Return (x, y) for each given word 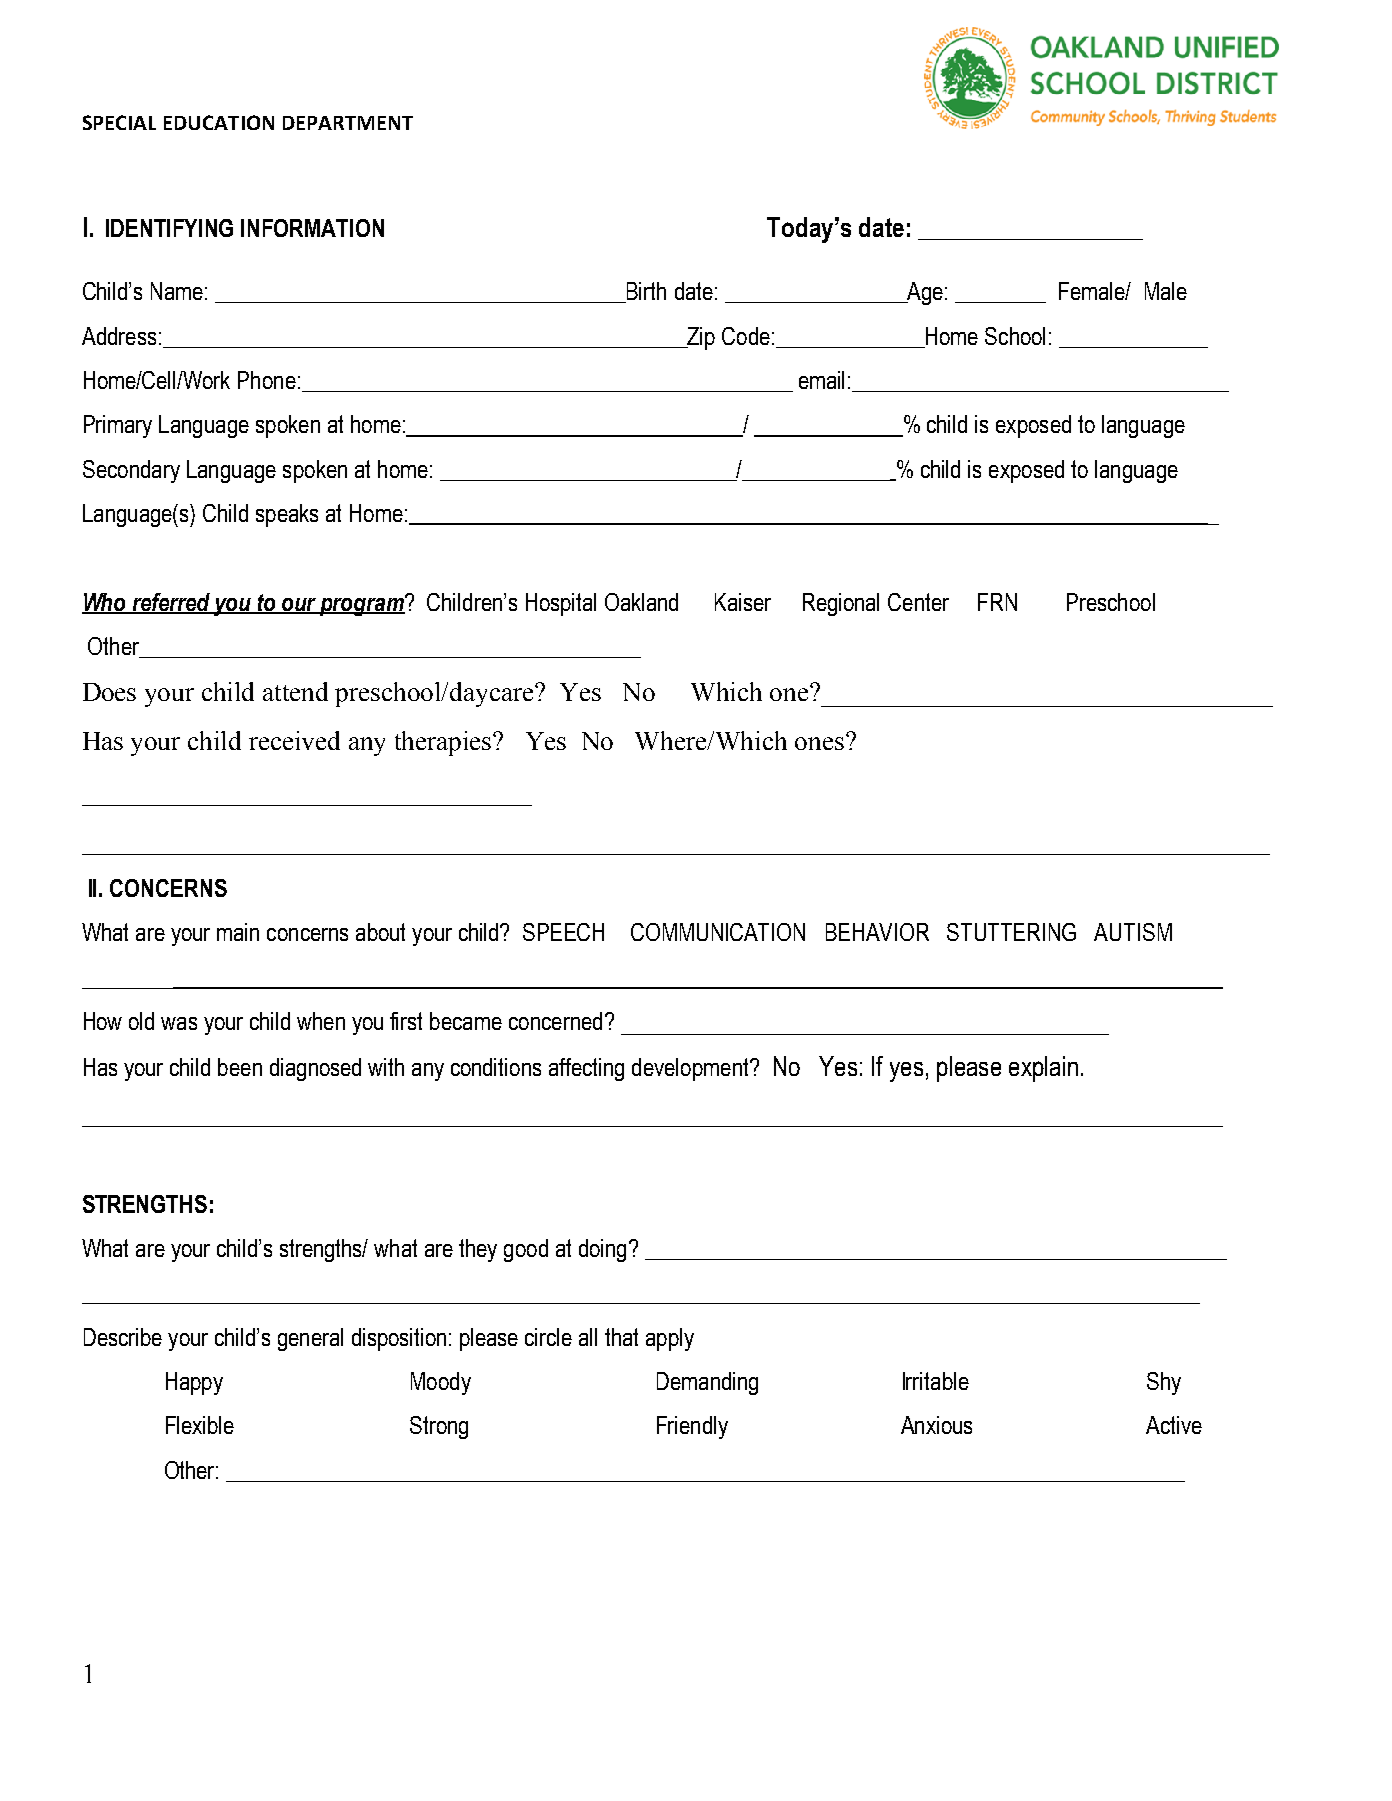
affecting (586, 1069)
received (294, 740)
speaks (287, 515)
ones (821, 742)
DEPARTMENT (348, 123)
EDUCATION (219, 122)
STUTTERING (1011, 932)
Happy (194, 1383)
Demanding (707, 1383)
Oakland (641, 602)
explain (1043, 1069)
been (240, 1067)
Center (918, 602)
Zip (700, 338)
